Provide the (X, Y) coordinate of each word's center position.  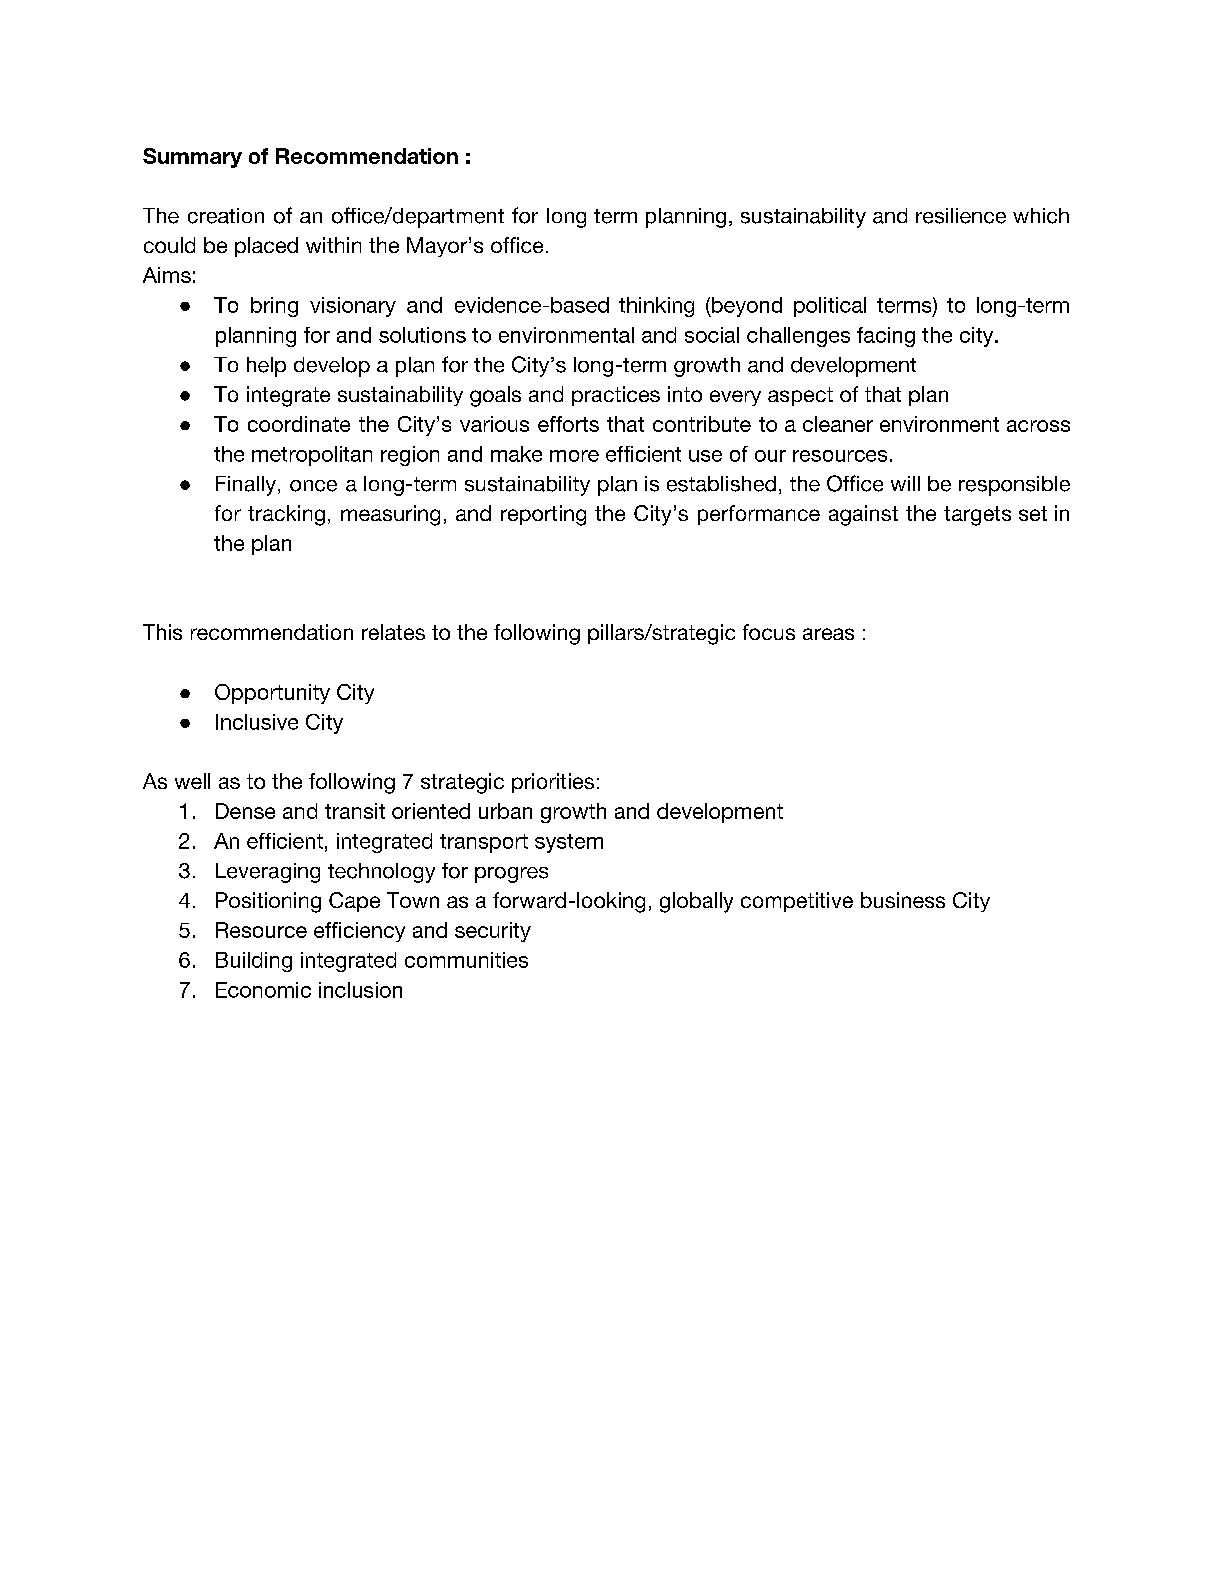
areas (828, 634)
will (905, 483)
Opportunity (272, 694)
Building (254, 962)
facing (886, 337)
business (903, 900)
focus (769, 632)
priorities (553, 783)
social (712, 335)
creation (226, 216)
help (266, 367)
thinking (656, 307)
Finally (246, 486)
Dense (245, 811)
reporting (543, 515)
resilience (961, 216)
